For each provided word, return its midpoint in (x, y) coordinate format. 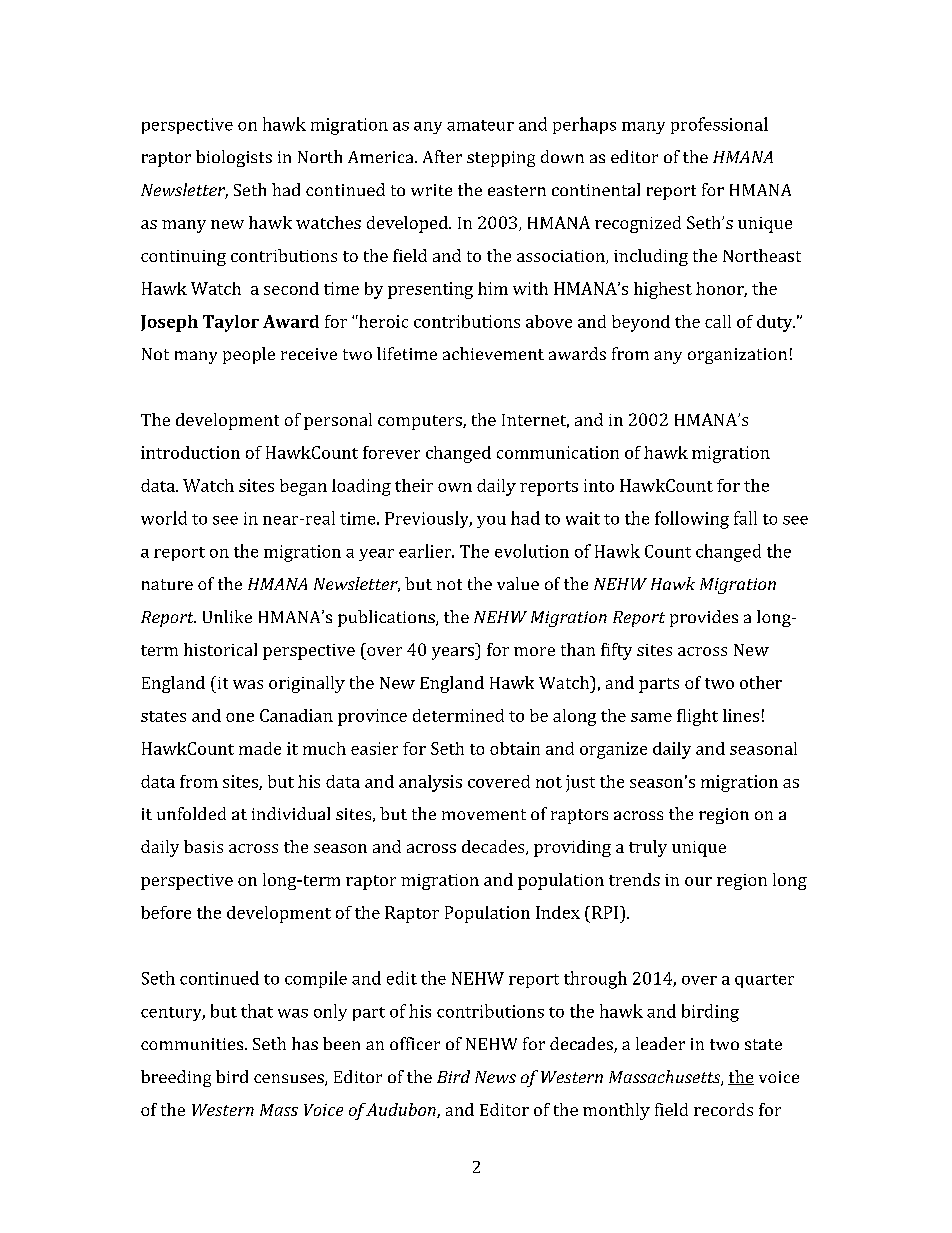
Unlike (227, 616)
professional (719, 125)
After (442, 156)
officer (415, 1043)
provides (704, 618)
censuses (290, 1080)
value (518, 583)
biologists (234, 158)
